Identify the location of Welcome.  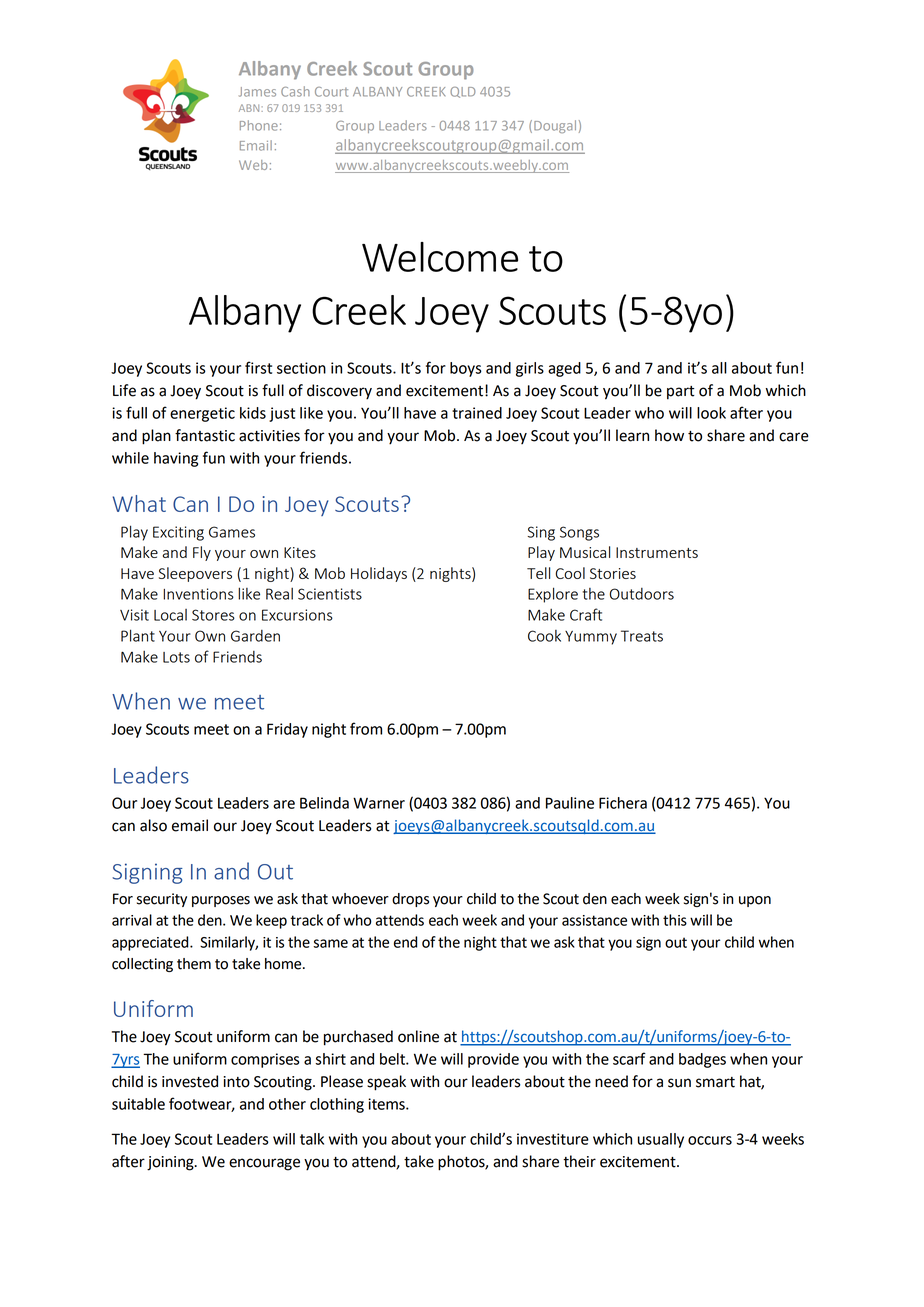
(440, 257).
